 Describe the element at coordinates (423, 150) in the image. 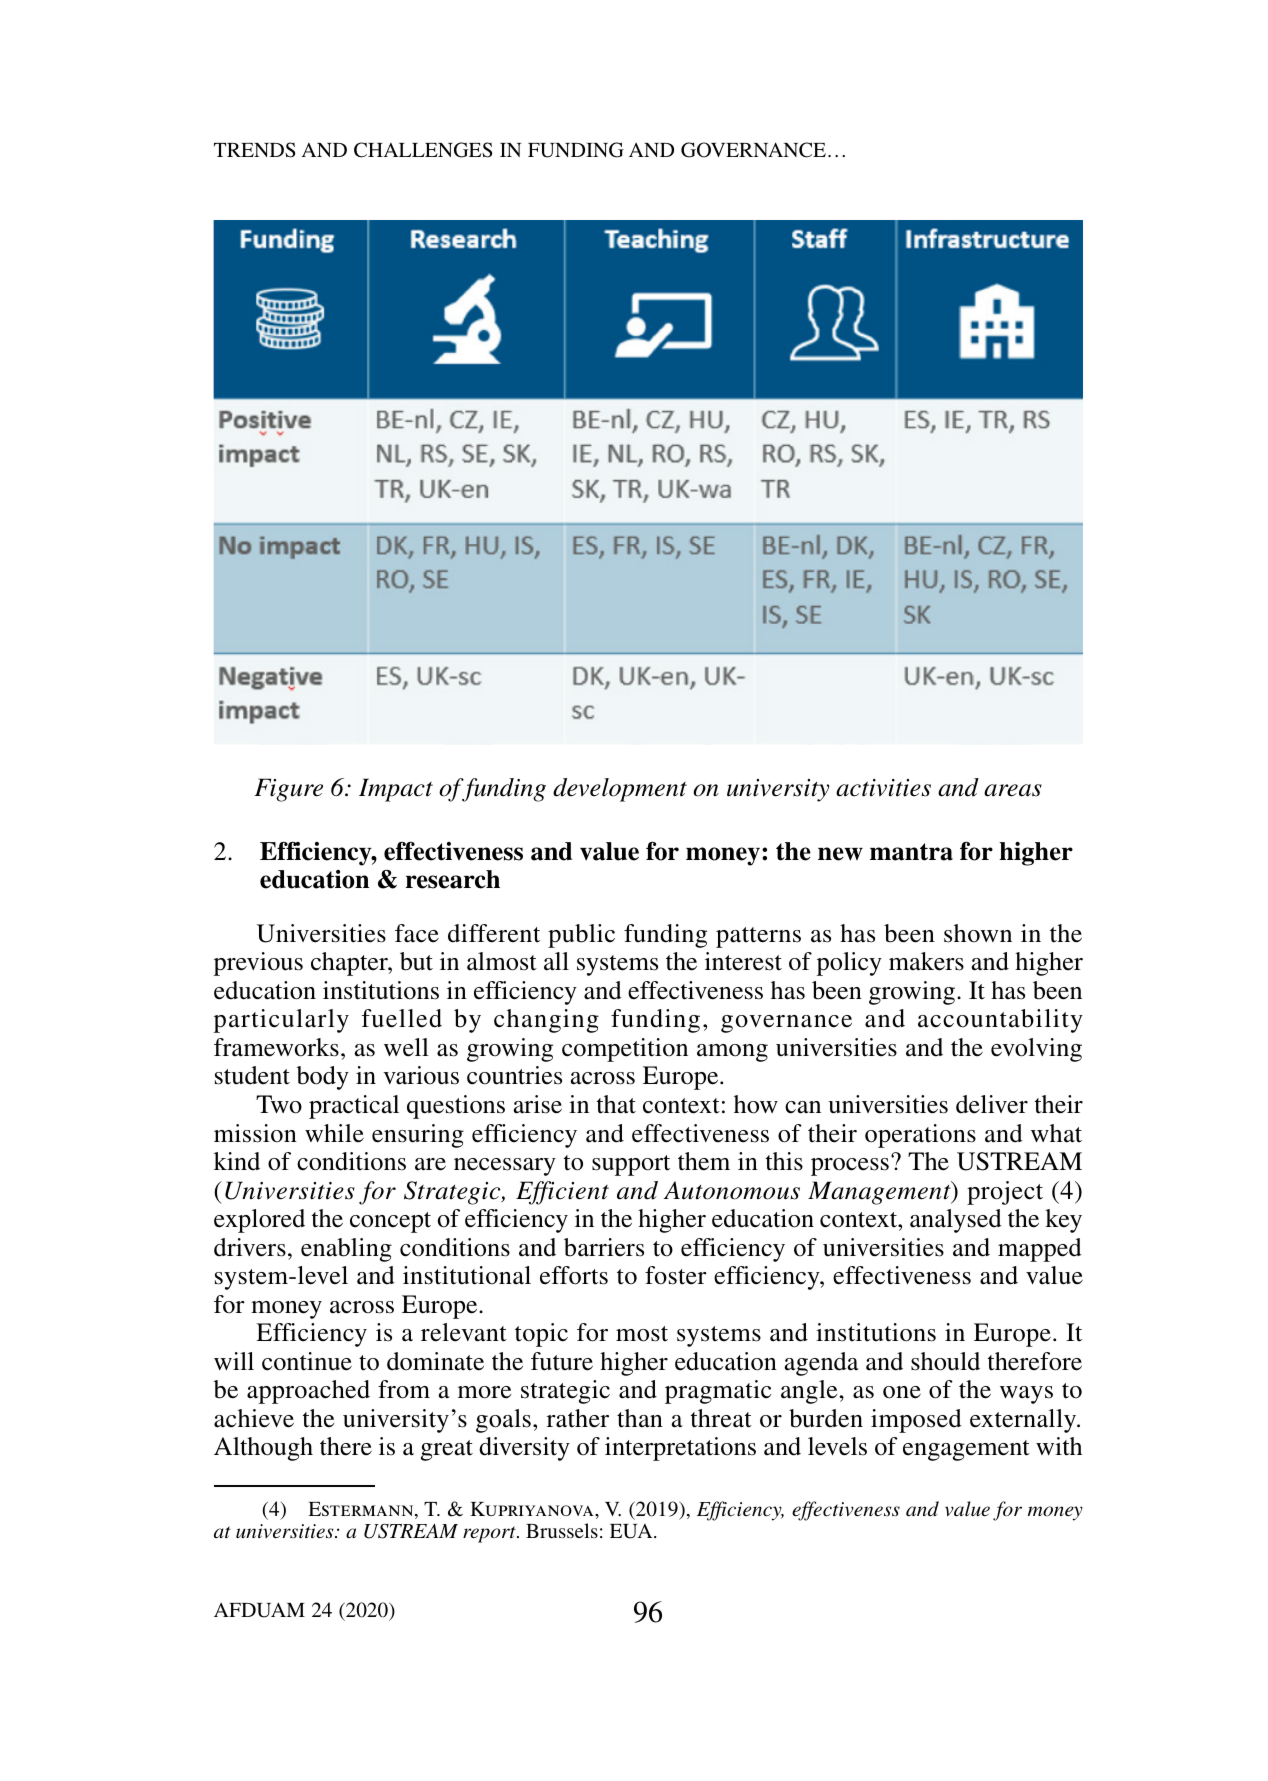

I see `CHALLENGES` at that location.
